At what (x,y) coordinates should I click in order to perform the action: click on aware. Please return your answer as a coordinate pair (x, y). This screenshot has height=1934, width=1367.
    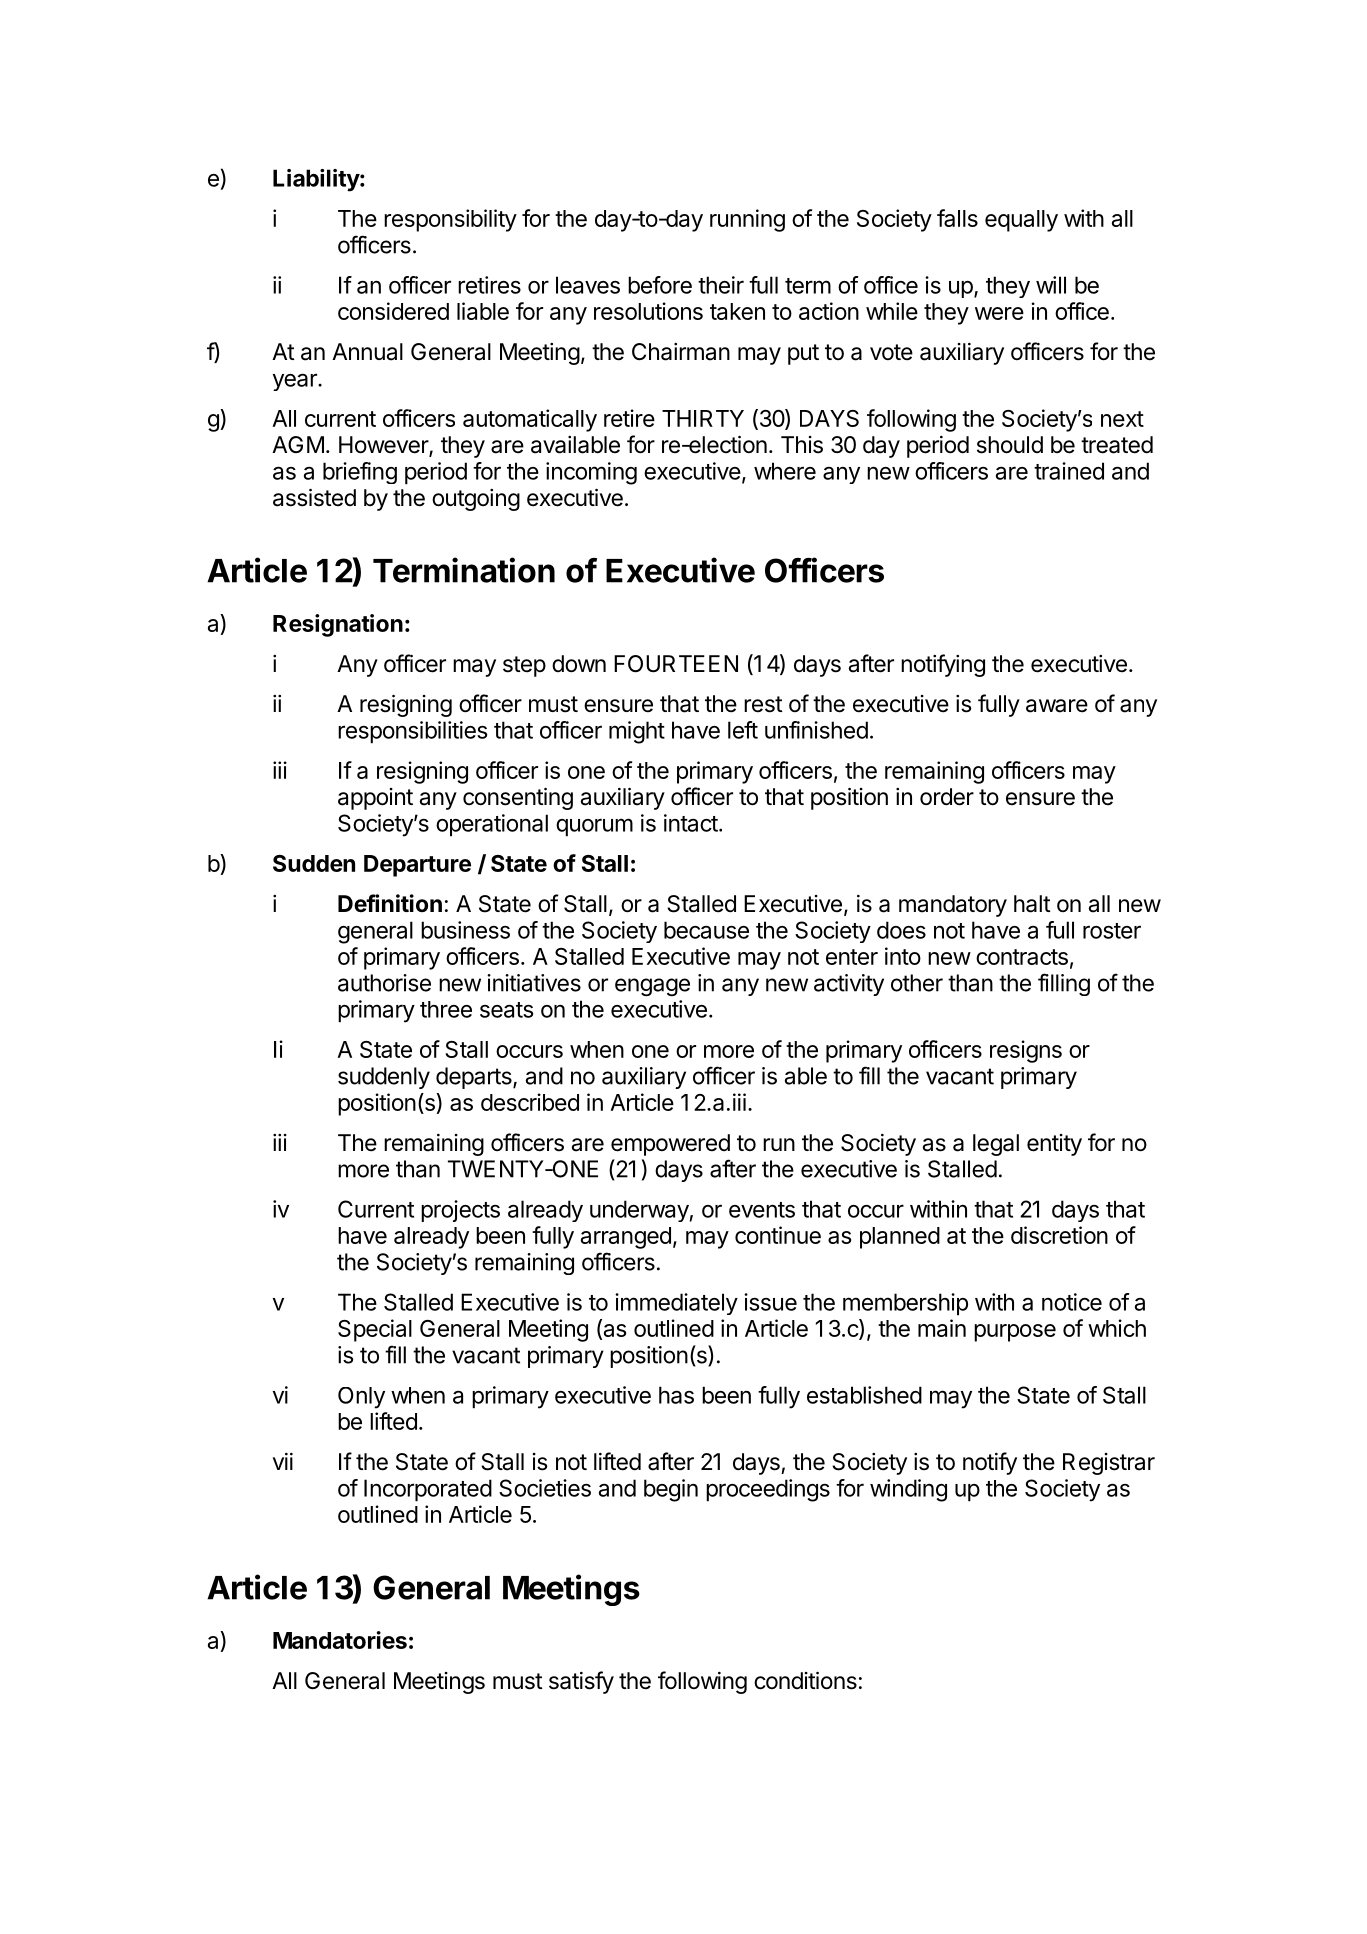
    Looking at the image, I should click on (1057, 706).
